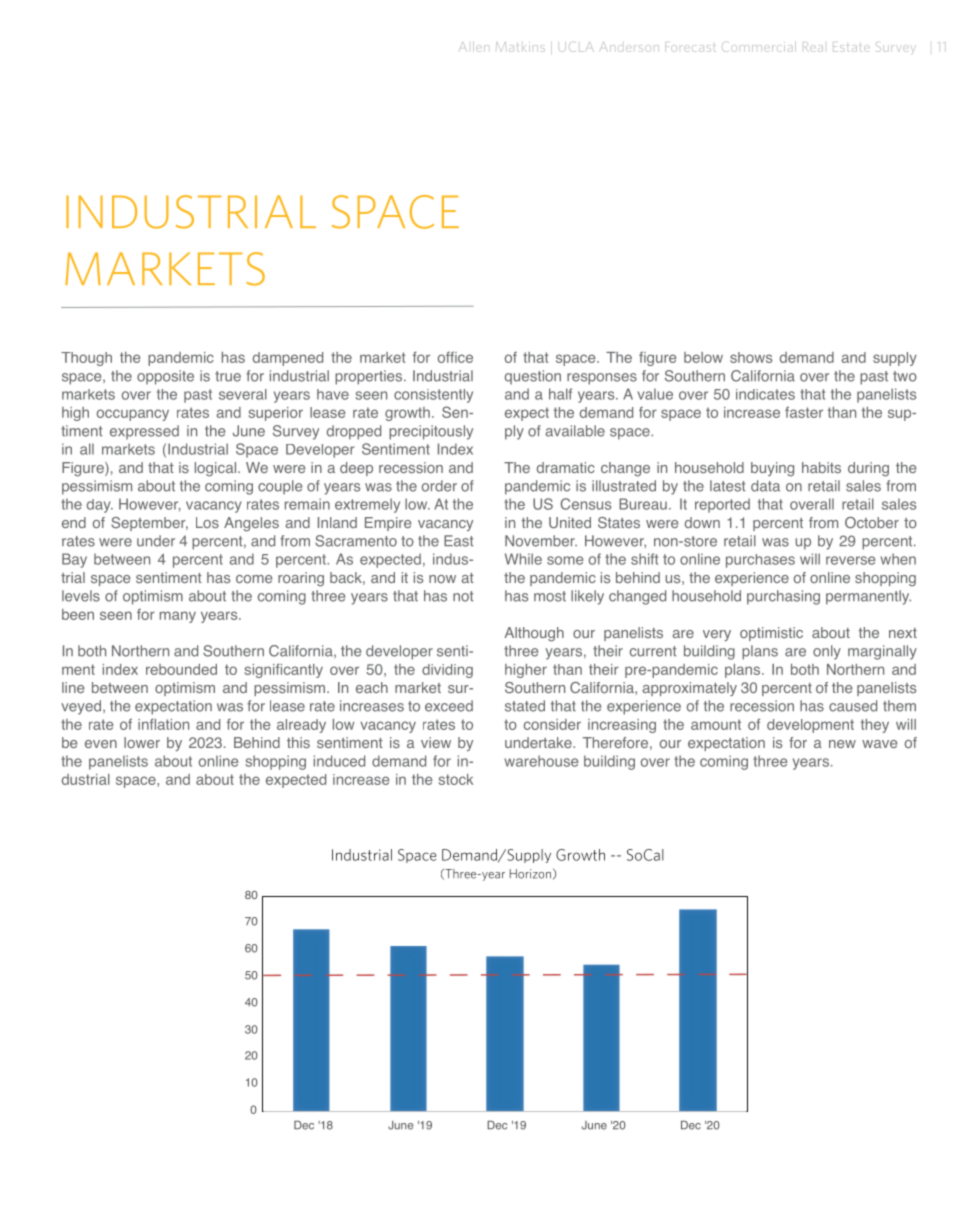 Image resolution: width=978 pixels, height=1223 pixels. Describe the element at coordinates (842, 744) in the screenshot. I see `new` at that location.
